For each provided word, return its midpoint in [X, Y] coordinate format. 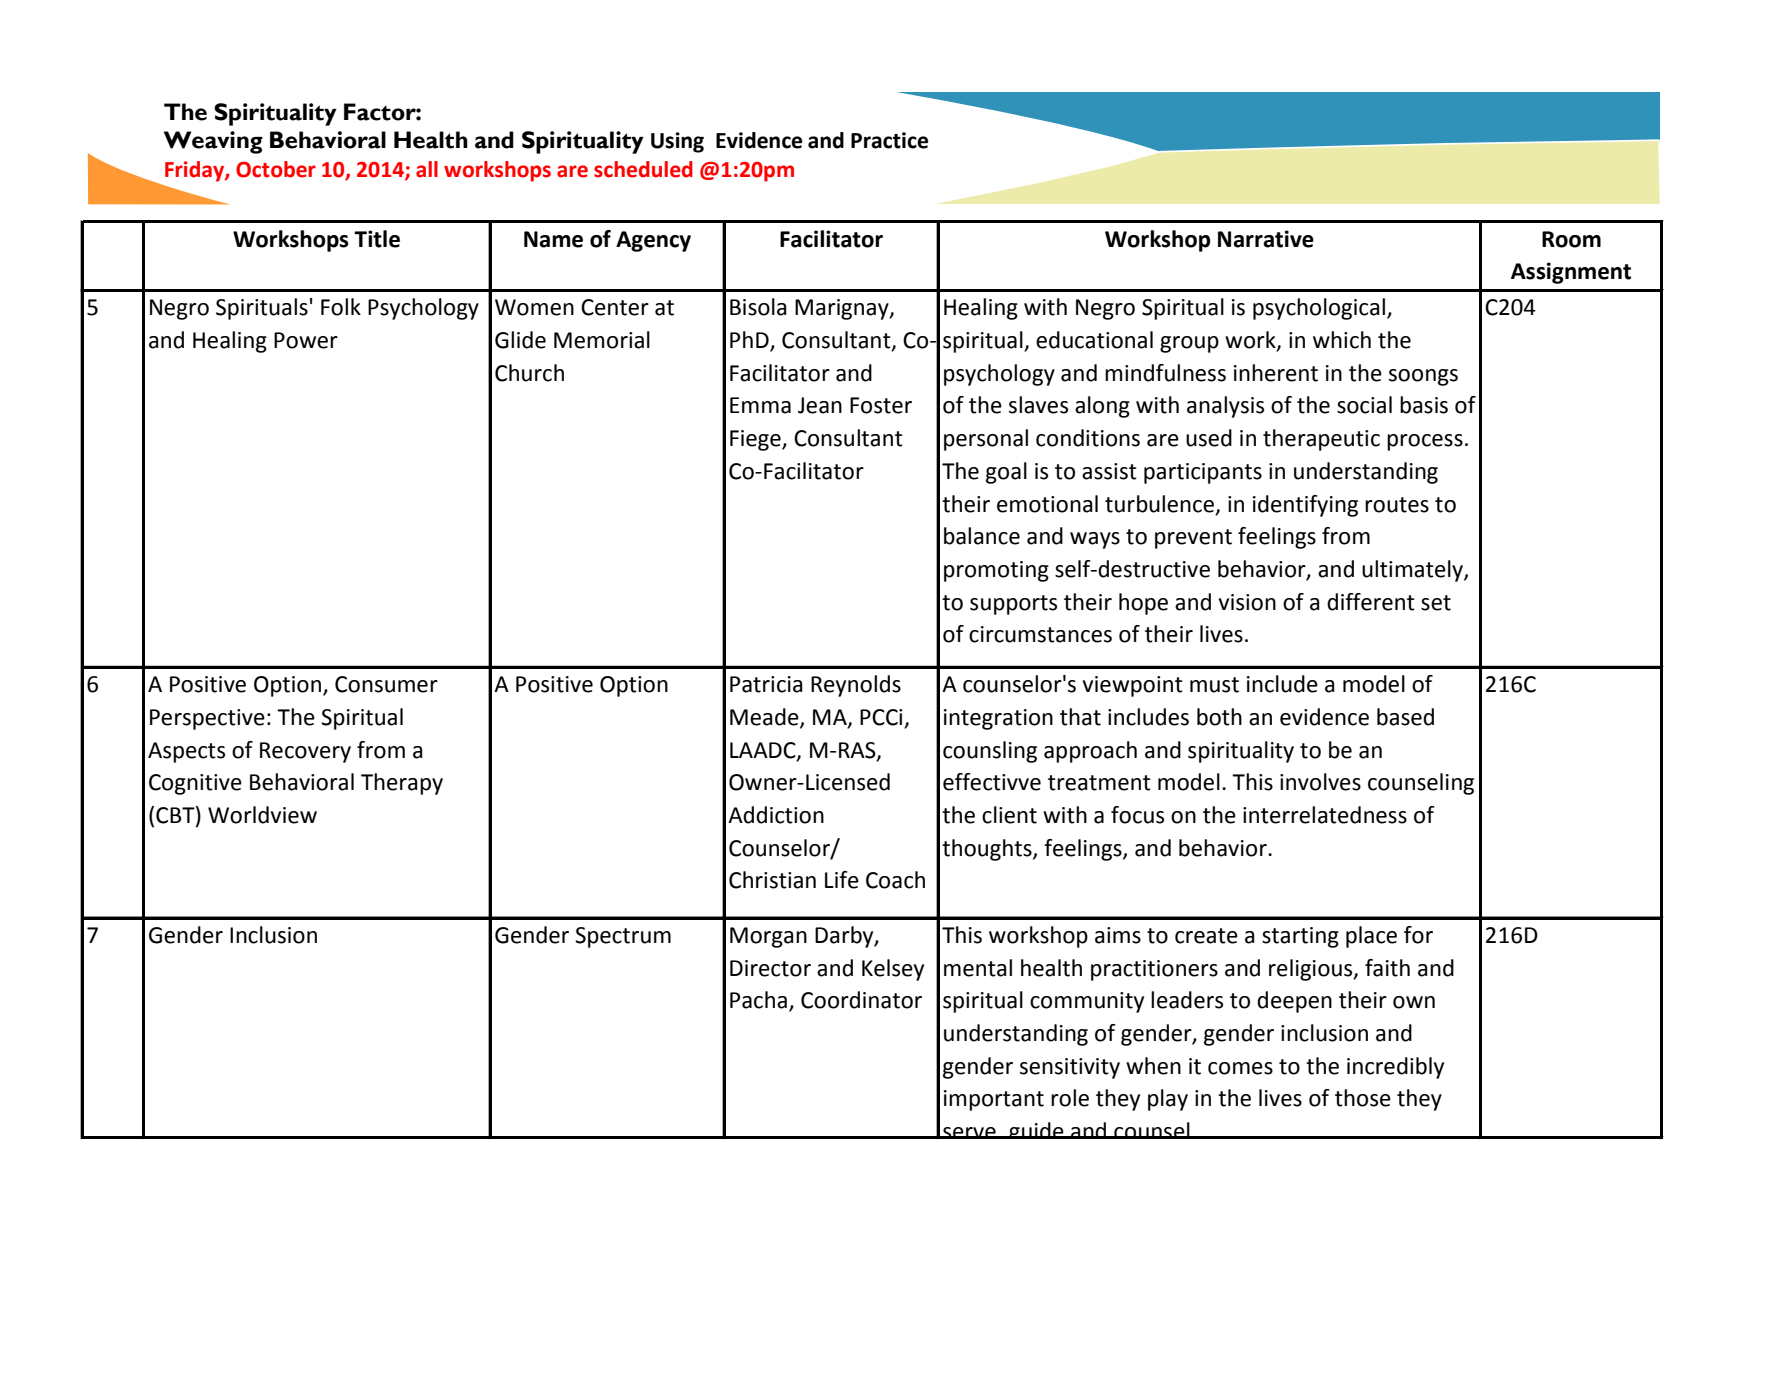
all [427, 169]
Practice [889, 140]
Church [529, 373]
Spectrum [623, 937]
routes [1397, 505]
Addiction [776, 815]
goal [1006, 473]
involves [1320, 782]
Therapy [402, 784]
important [994, 1100]
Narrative [1266, 239]
